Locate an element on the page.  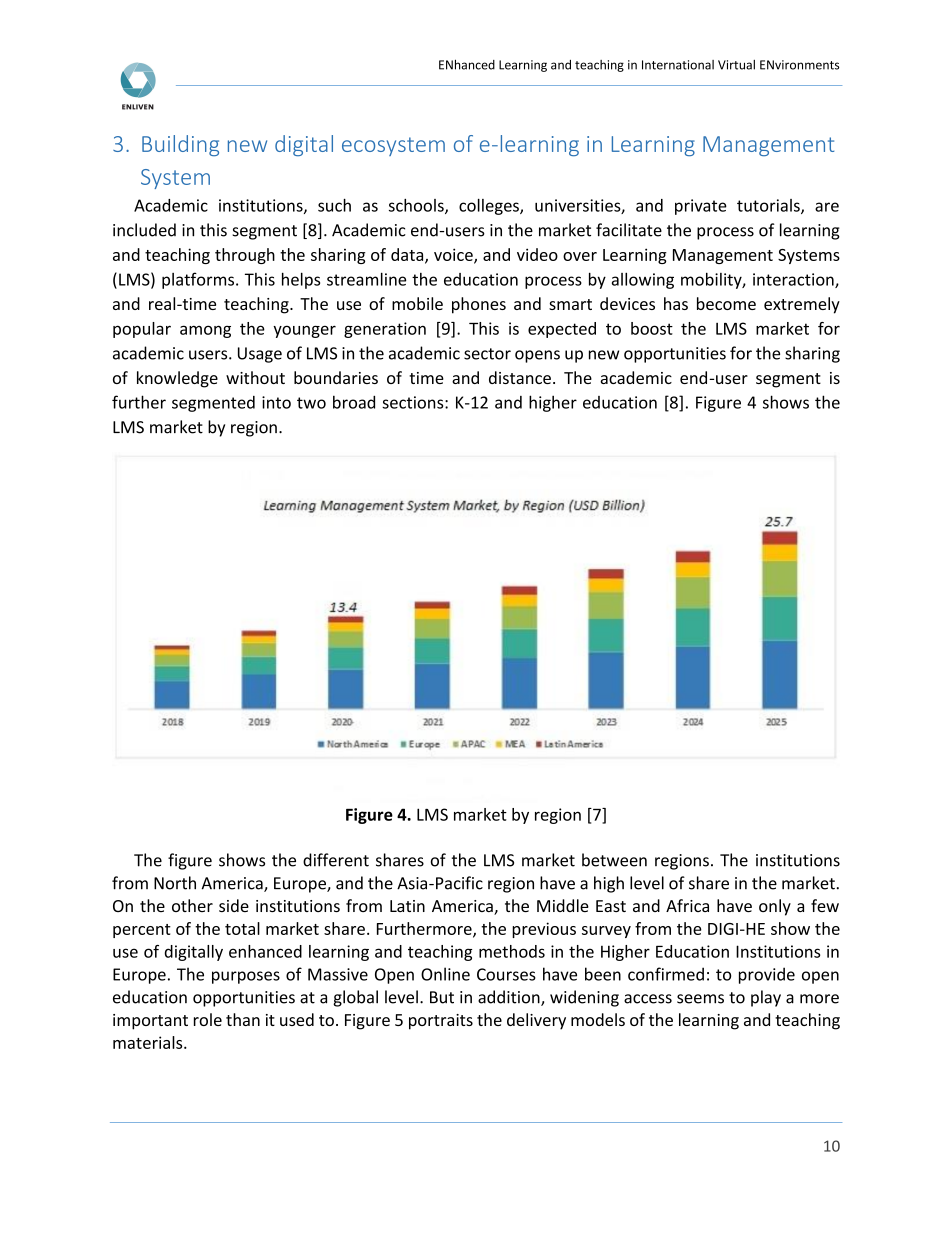
play is located at coordinates (766, 998).
